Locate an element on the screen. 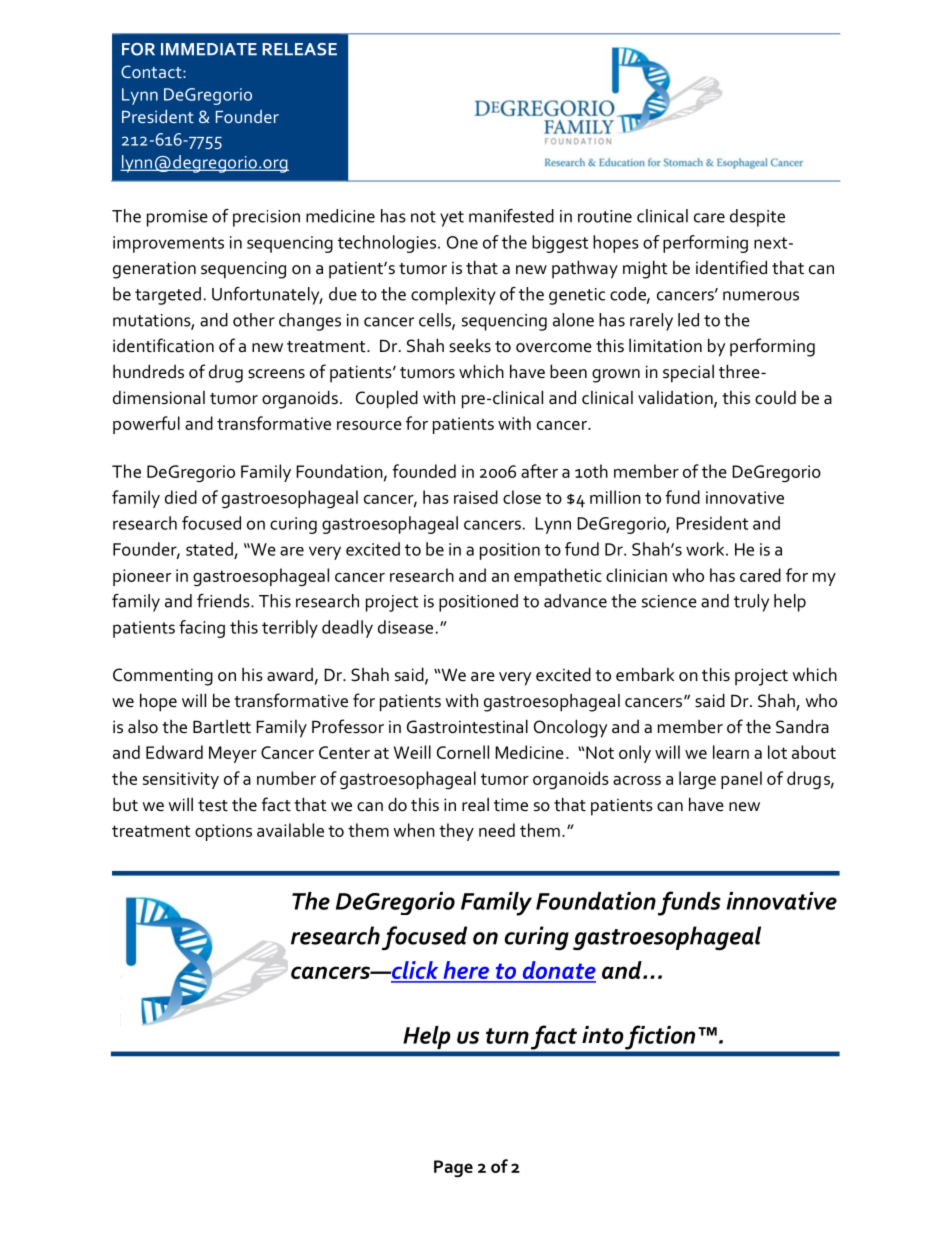  Page is located at coordinates (453, 1169).
